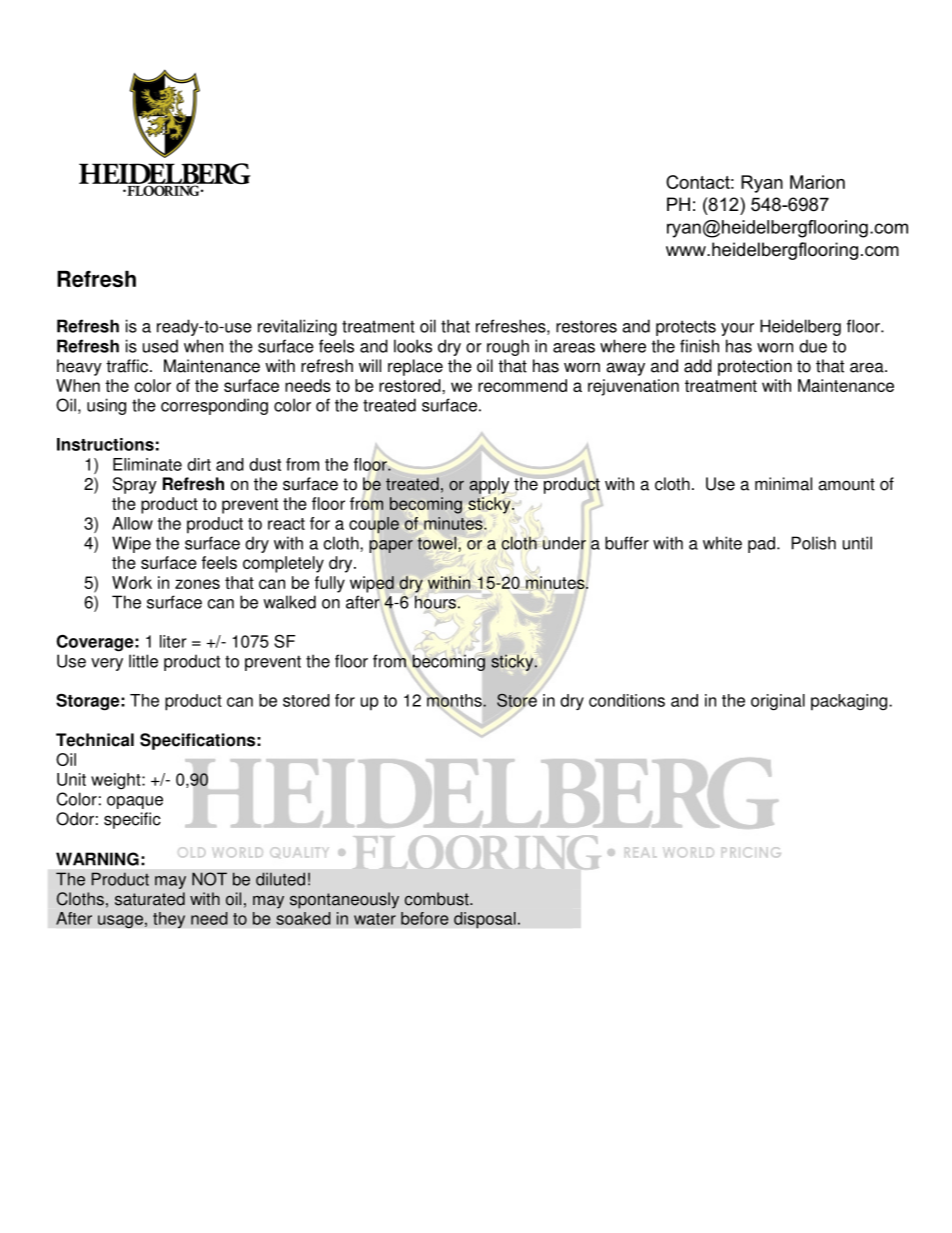 The height and width of the document is (1233, 952). What do you see at coordinates (297, 327) in the document?
I see `revitalizing` at bounding box center [297, 327].
